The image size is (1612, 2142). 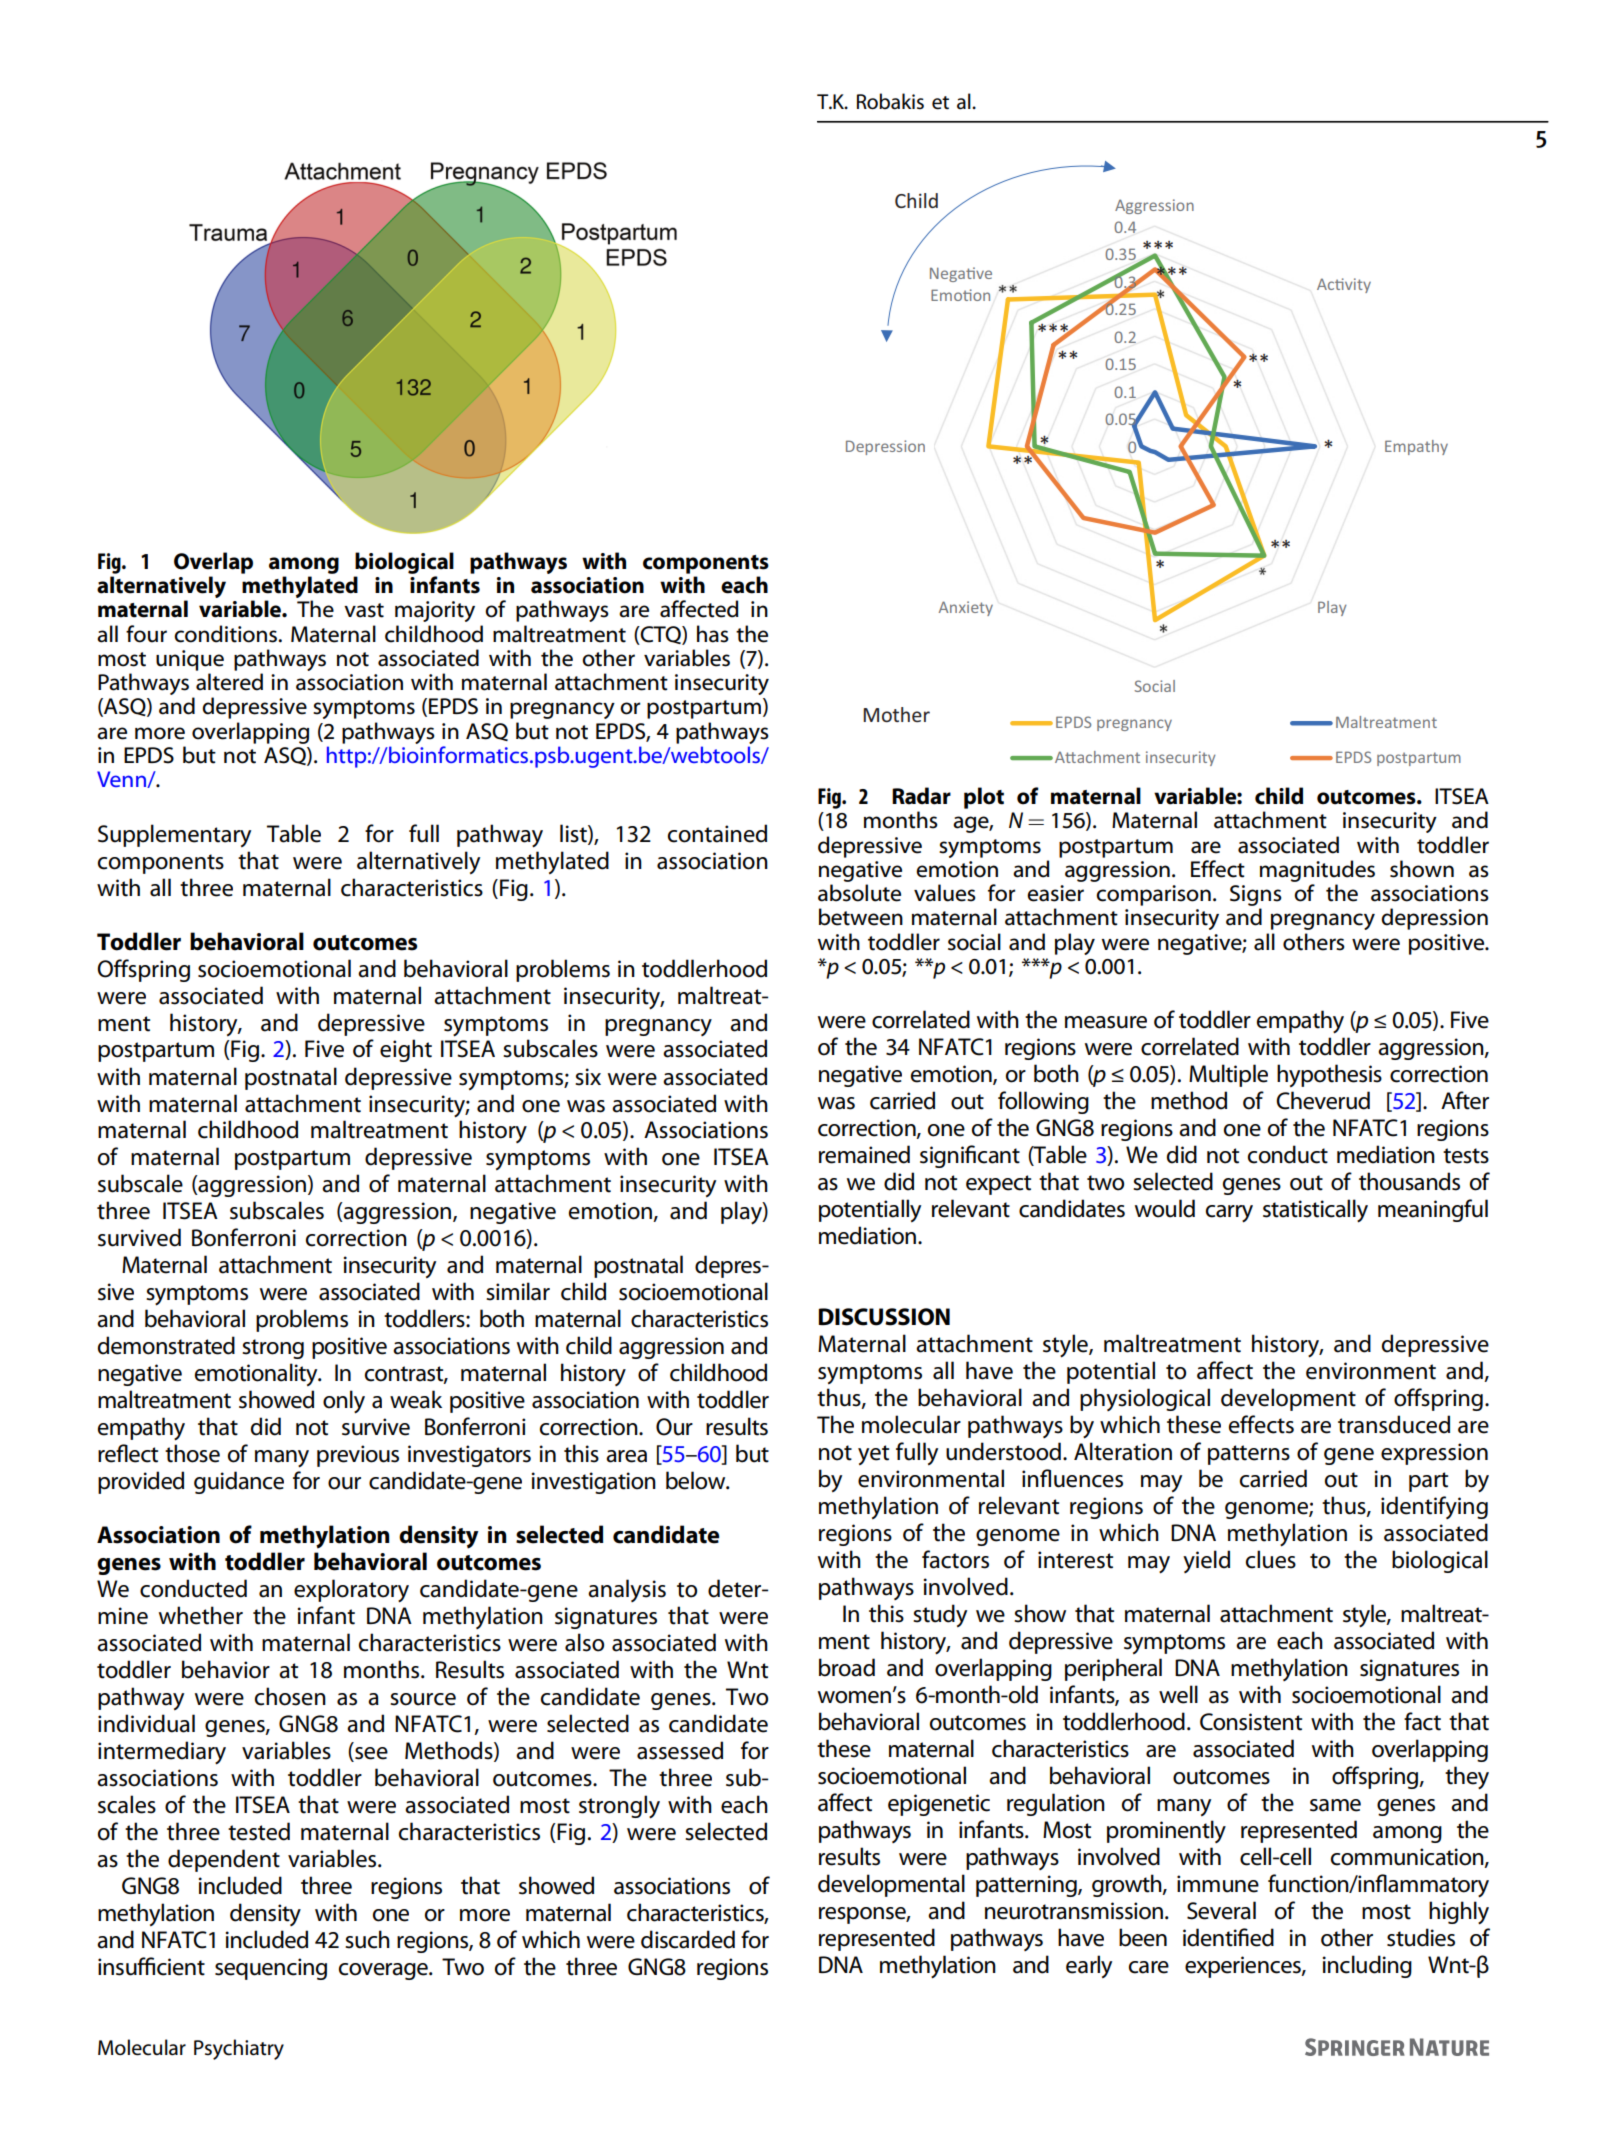 What do you see at coordinates (1329, 1075) in the screenshot?
I see `hypothesis` at bounding box center [1329, 1075].
